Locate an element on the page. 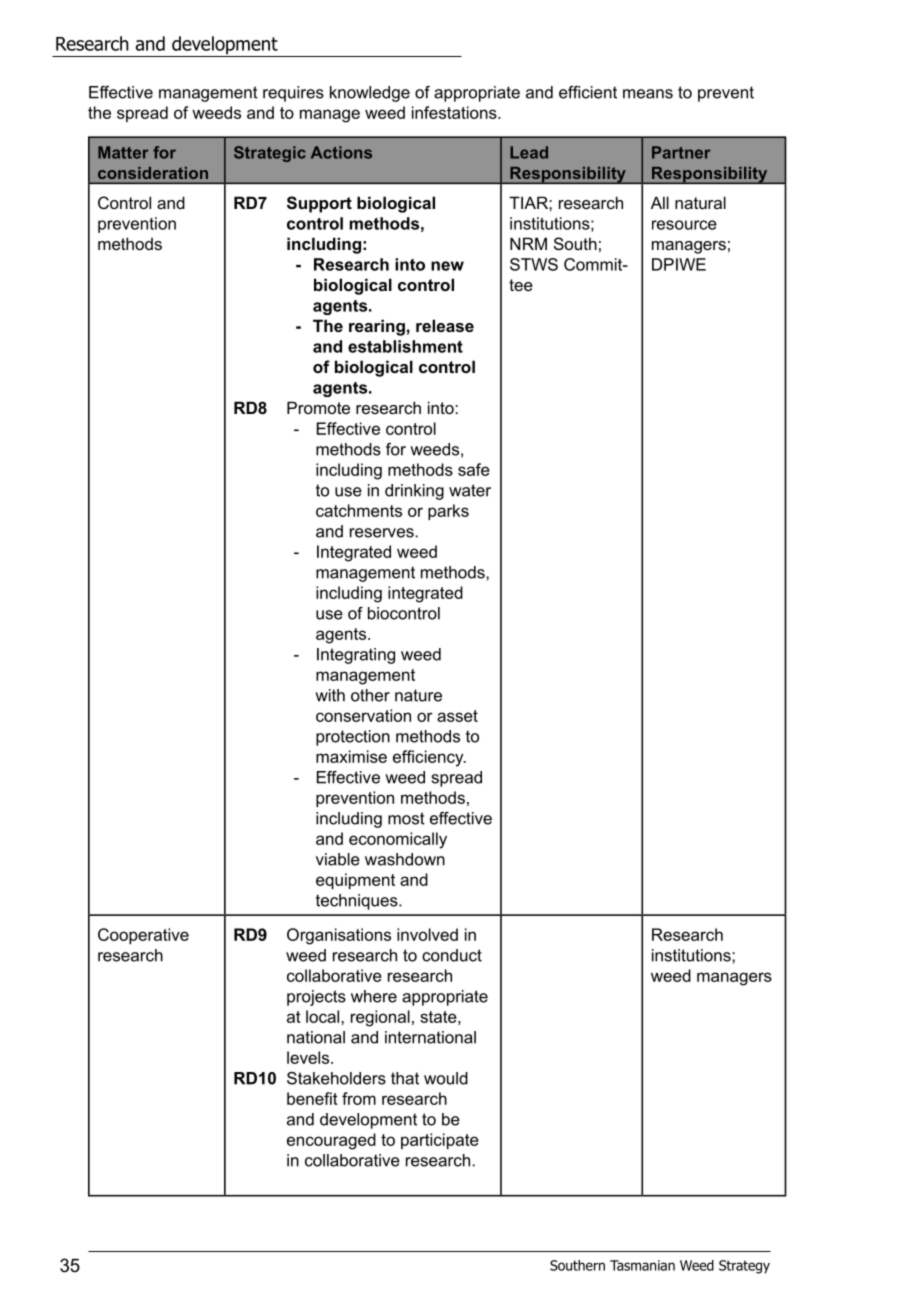 The width and height of the image is (924, 1308). encouraged is located at coordinates (331, 1141).
